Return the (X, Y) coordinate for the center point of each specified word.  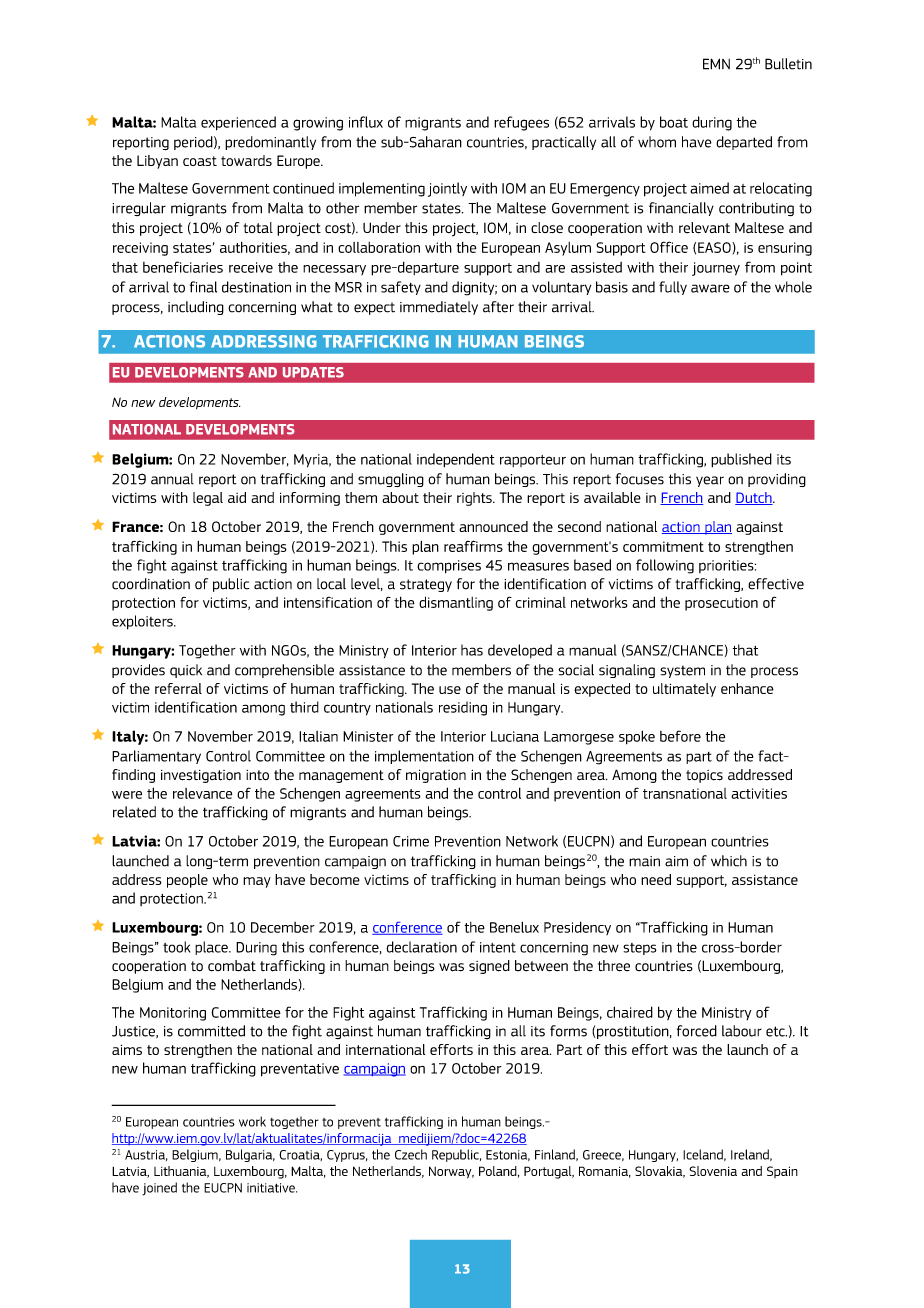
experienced (238, 123)
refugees (521, 123)
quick (186, 671)
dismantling (456, 603)
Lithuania (181, 1172)
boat (674, 122)
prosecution (721, 604)
